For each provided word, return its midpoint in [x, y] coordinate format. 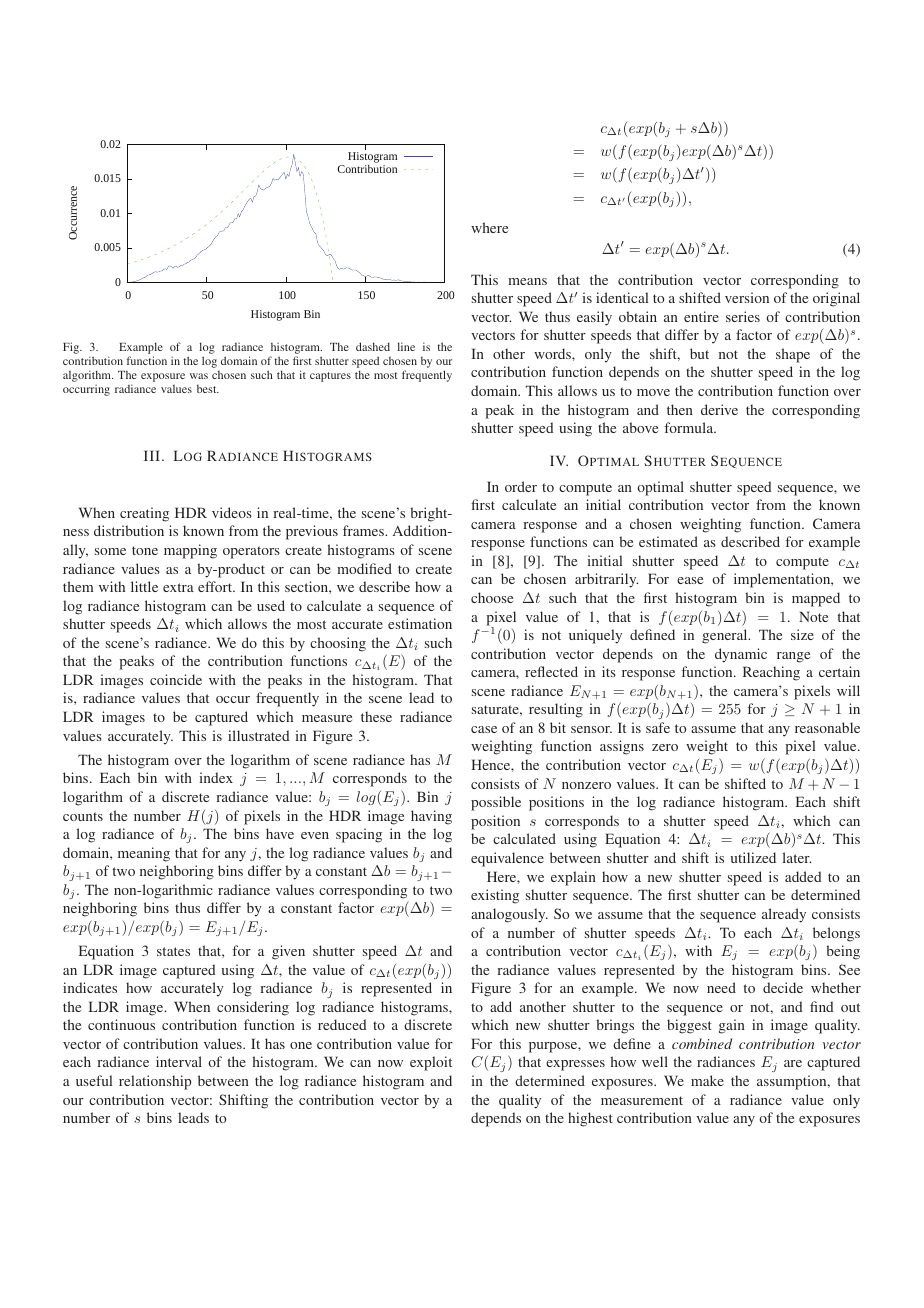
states [173, 951]
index [216, 777]
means [527, 281]
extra [178, 587]
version [747, 297]
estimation [420, 623]
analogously [509, 915]
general [726, 636]
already [784, 915]
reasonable [827, 727]
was [199, 376]
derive [719, 409]
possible [496, 803]
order [521, 486]
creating [144, 514]
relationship [155, 1082]
